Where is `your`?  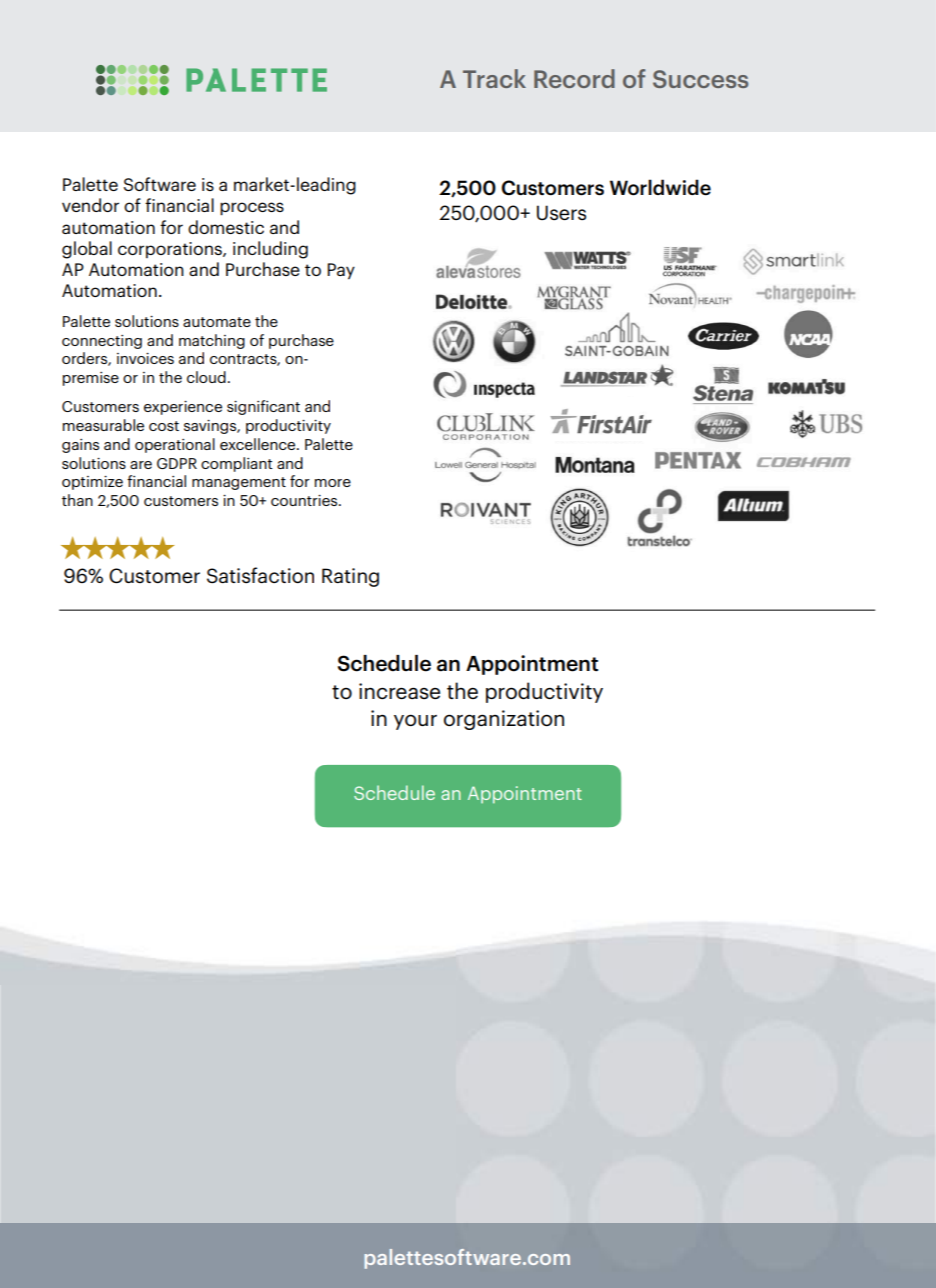
your is located at coordinates (415, 722).
